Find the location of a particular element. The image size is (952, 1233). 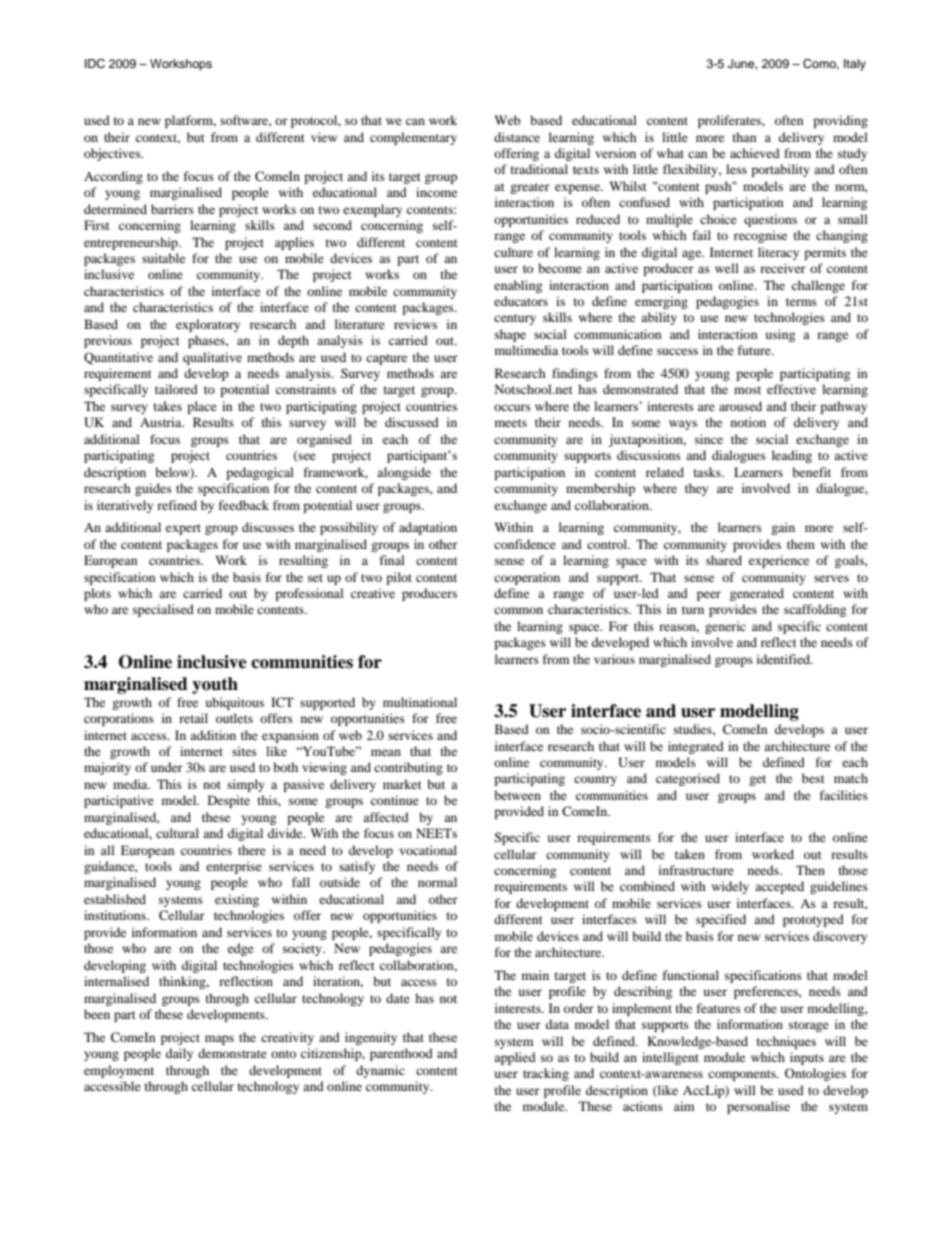

best is located at coordinates (813, 778).
